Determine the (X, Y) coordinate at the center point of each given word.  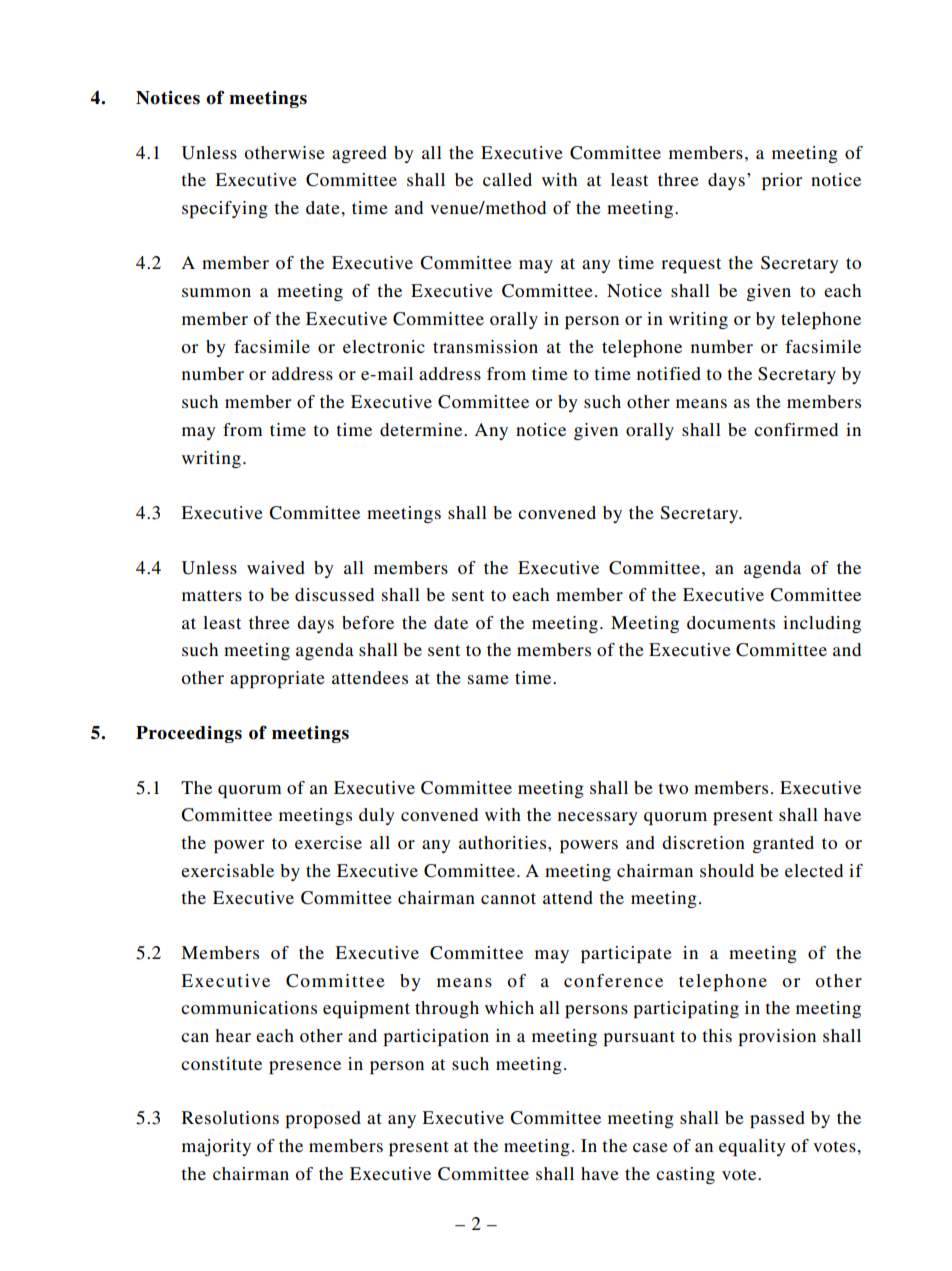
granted (783, 844)
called (507, 179)
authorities (504, 842)
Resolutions (230, 1117)
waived (276, 567)
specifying (225, 209)
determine (422, 429)
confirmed (796, 429)
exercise (328, 842)
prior (782, 181)
